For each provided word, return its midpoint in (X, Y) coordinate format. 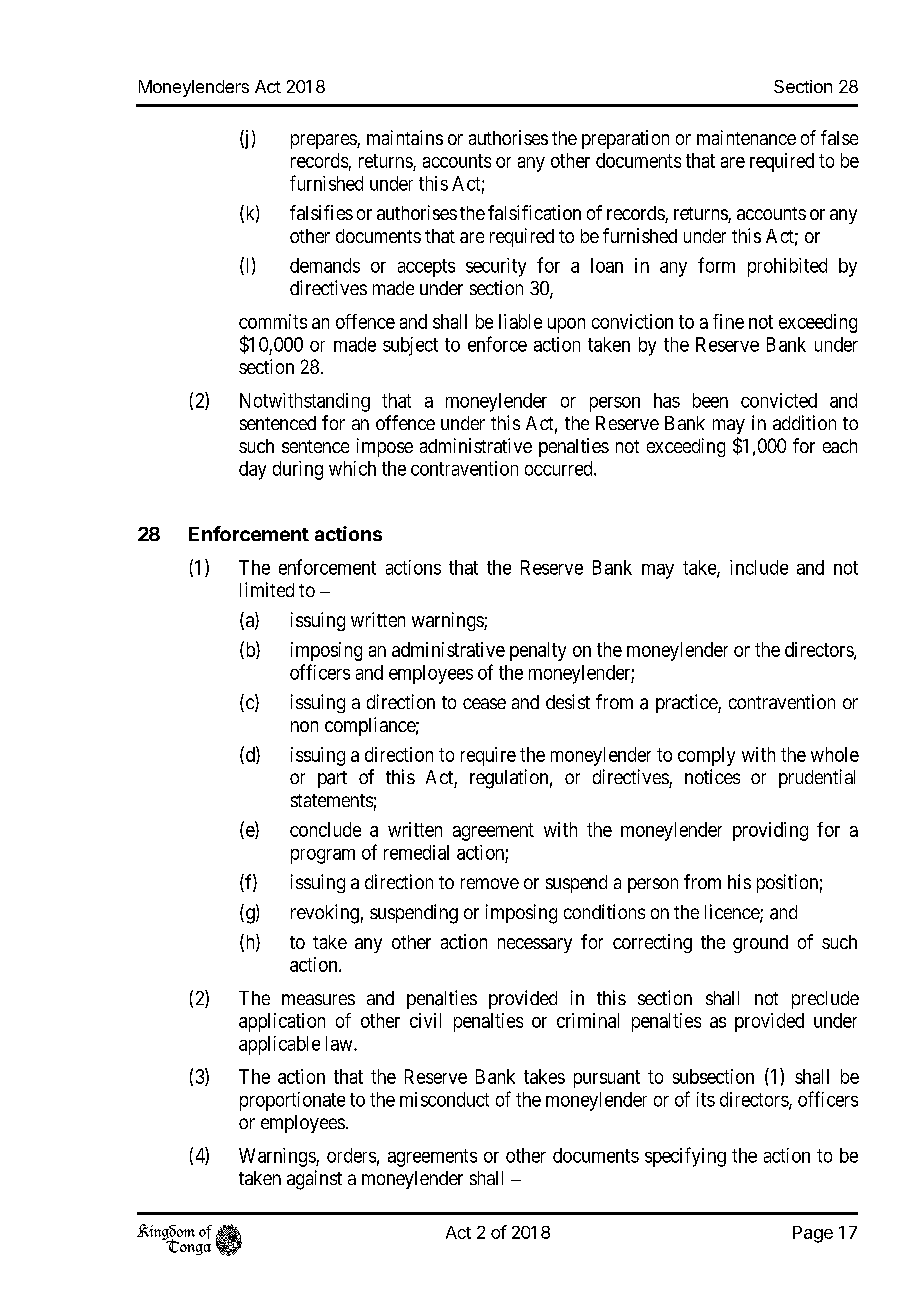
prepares (324, 141)
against (314, 1180)
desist (568, 701)
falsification (534, 212)
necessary (535, 945)
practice (687, 703)
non (304, 726)
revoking (325, 914)
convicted (779, 400)
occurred (560, 468)
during (298, 470)
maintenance (746, 137)
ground (760, 944)
